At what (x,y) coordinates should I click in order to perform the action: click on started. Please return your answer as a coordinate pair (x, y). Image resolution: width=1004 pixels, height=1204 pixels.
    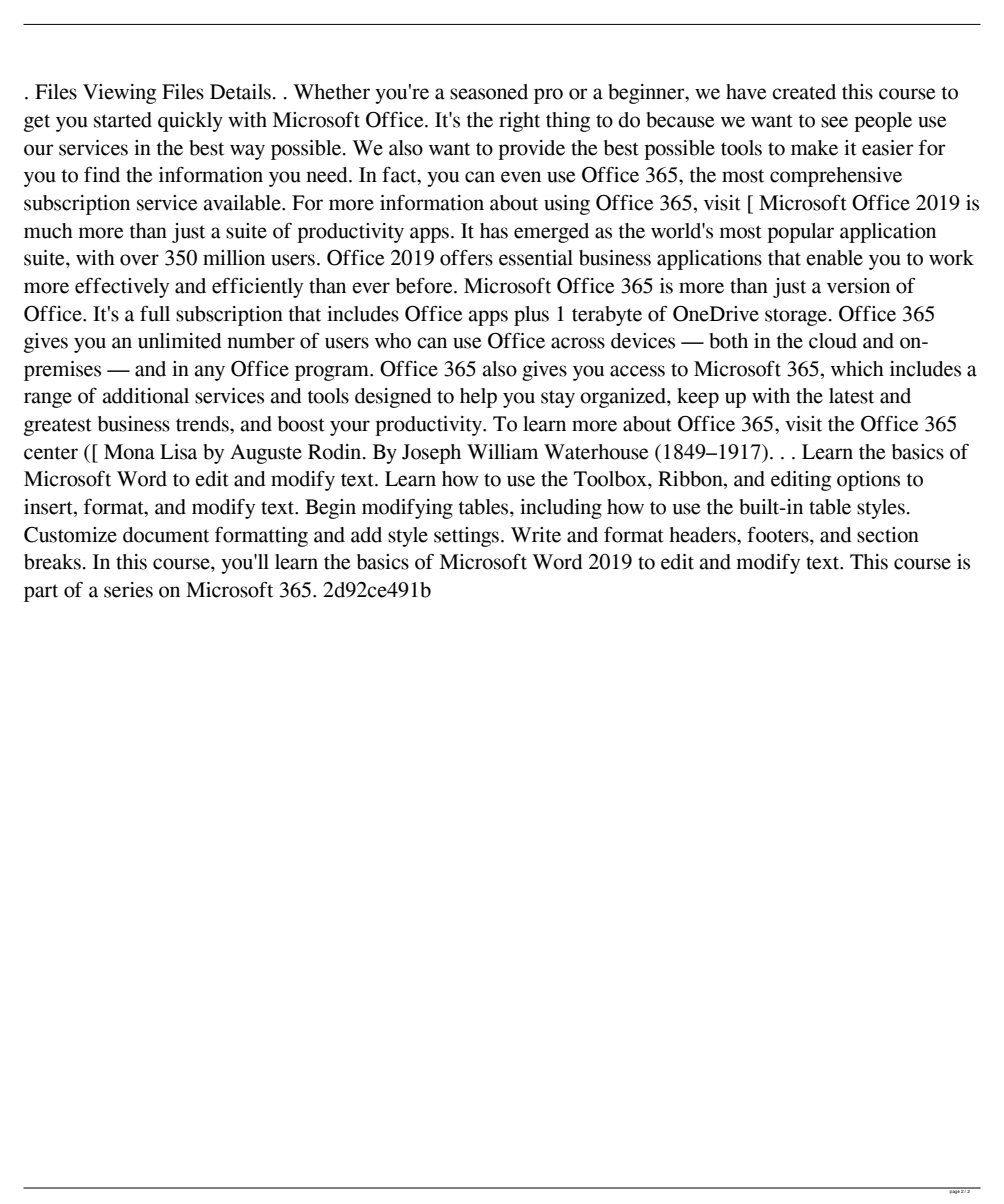
    Looking at the image, I should click on (123, 120).
